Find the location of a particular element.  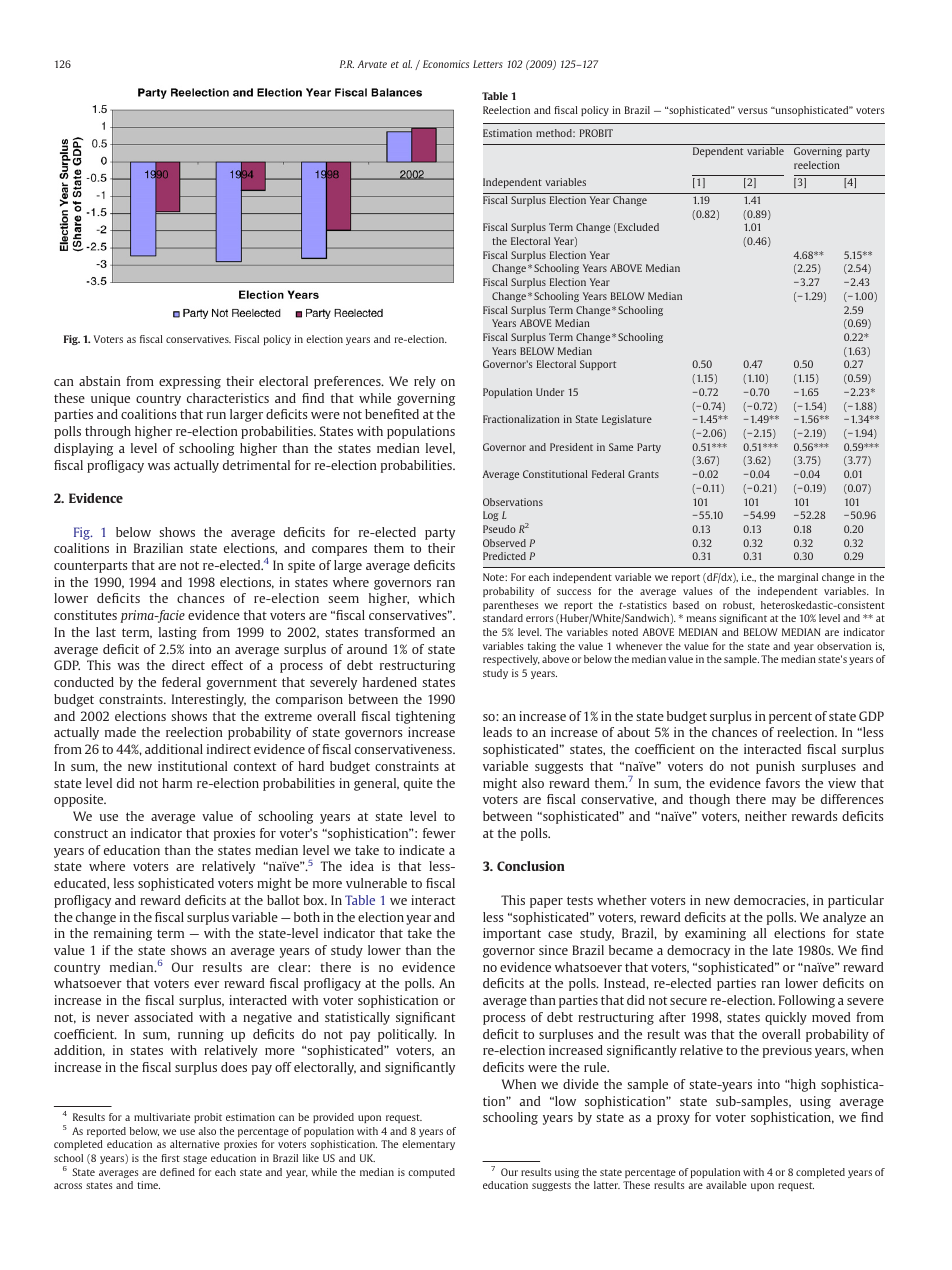

Economics is located at coordinates (446, 64).
